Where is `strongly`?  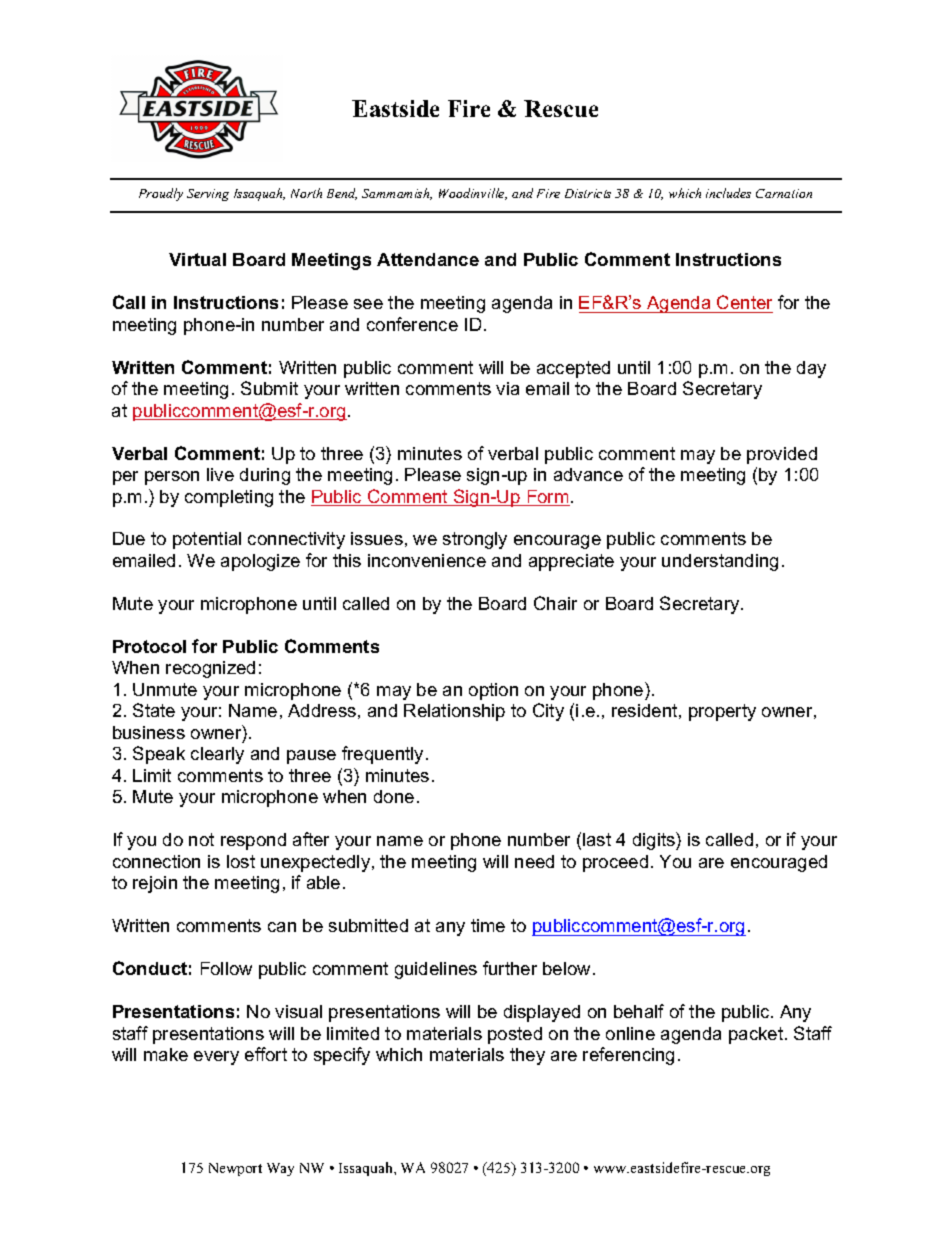 strongly is located at coordinates (475, 540).
